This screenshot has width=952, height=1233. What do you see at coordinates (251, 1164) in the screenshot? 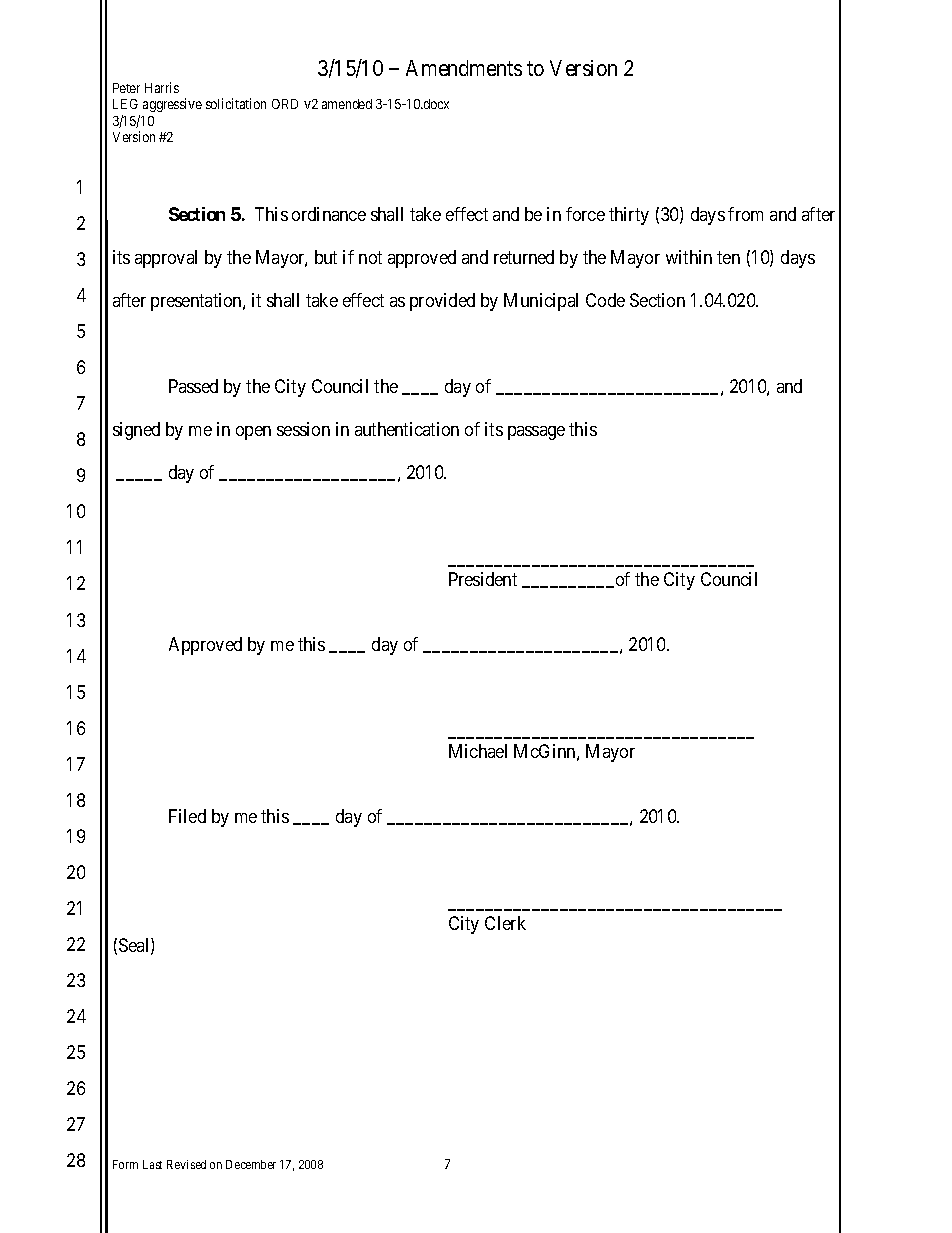
I see `December` at bounding box center [251, 1164].
